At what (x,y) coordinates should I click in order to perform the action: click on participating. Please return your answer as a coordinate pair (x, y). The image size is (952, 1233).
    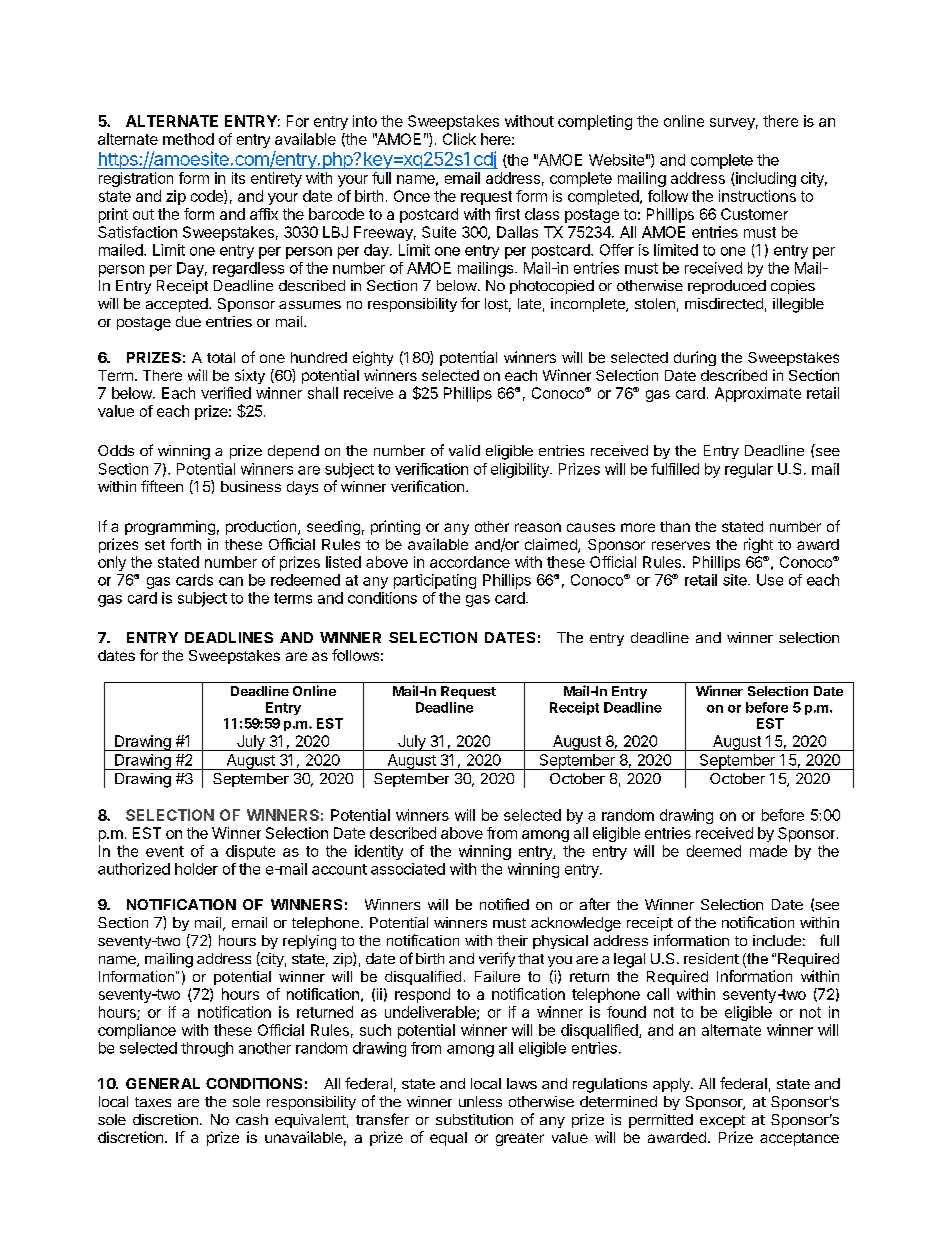
    Looking at the image, I should click on (435, 581).
